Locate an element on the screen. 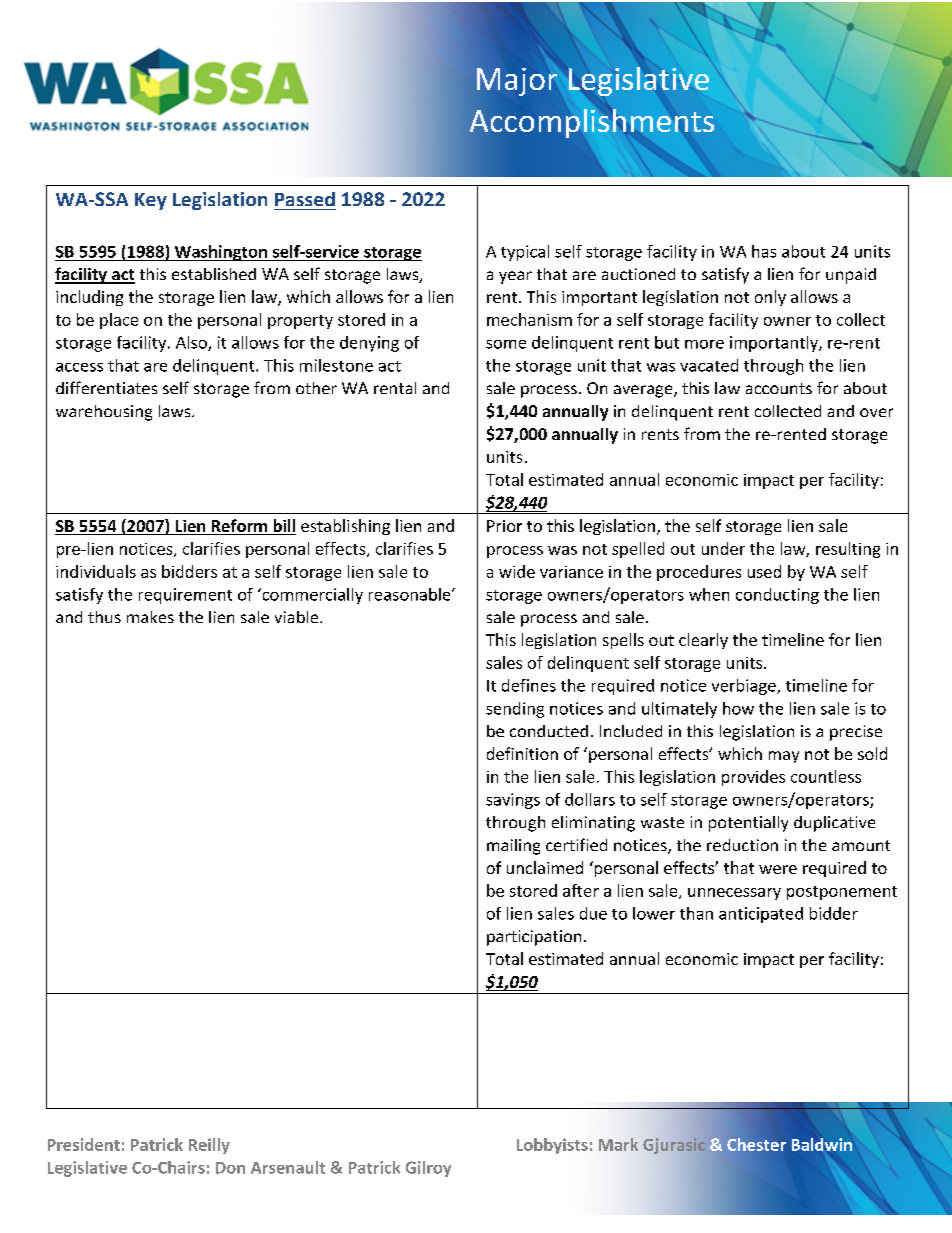  Lobbyists is located at coordinates (552, 1146).
